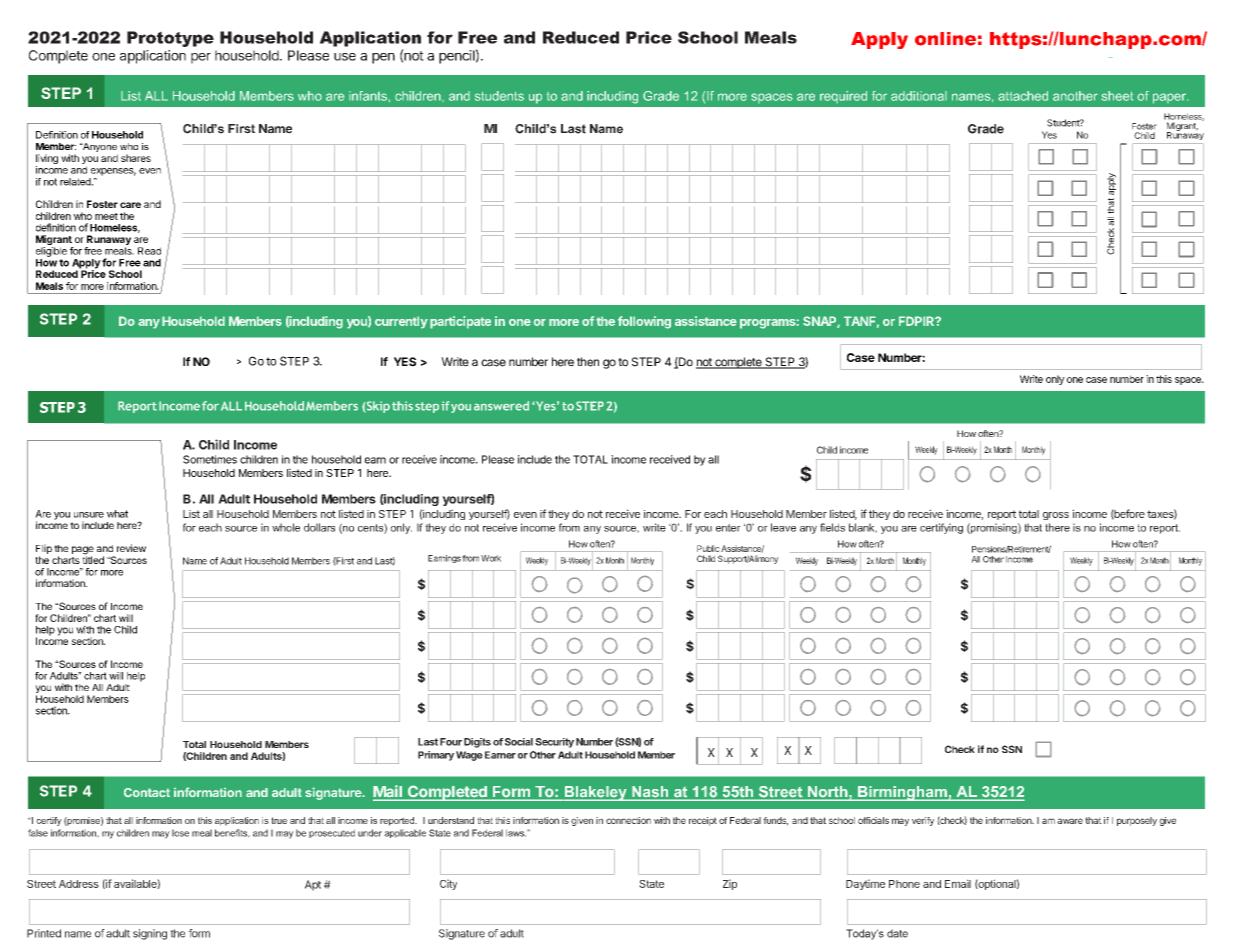 This screenshot has width=1233, height=952. What do you see at coordinates (588, 362) in the screenshot?
I see `then` at bounding box center [588, 362].
